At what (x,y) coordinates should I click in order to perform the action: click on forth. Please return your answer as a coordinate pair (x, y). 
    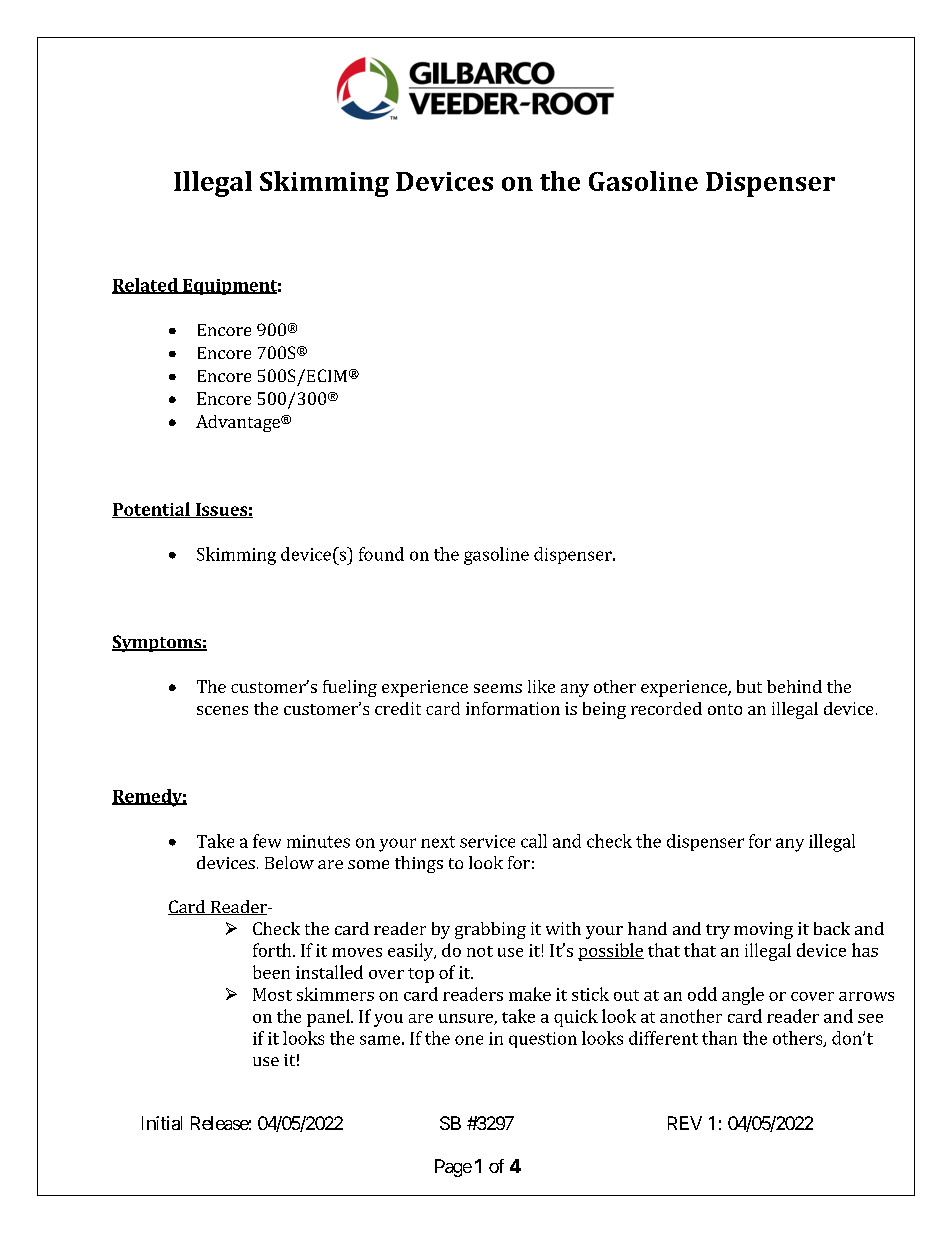
    Looking at the image, I should click on (273, 950).
